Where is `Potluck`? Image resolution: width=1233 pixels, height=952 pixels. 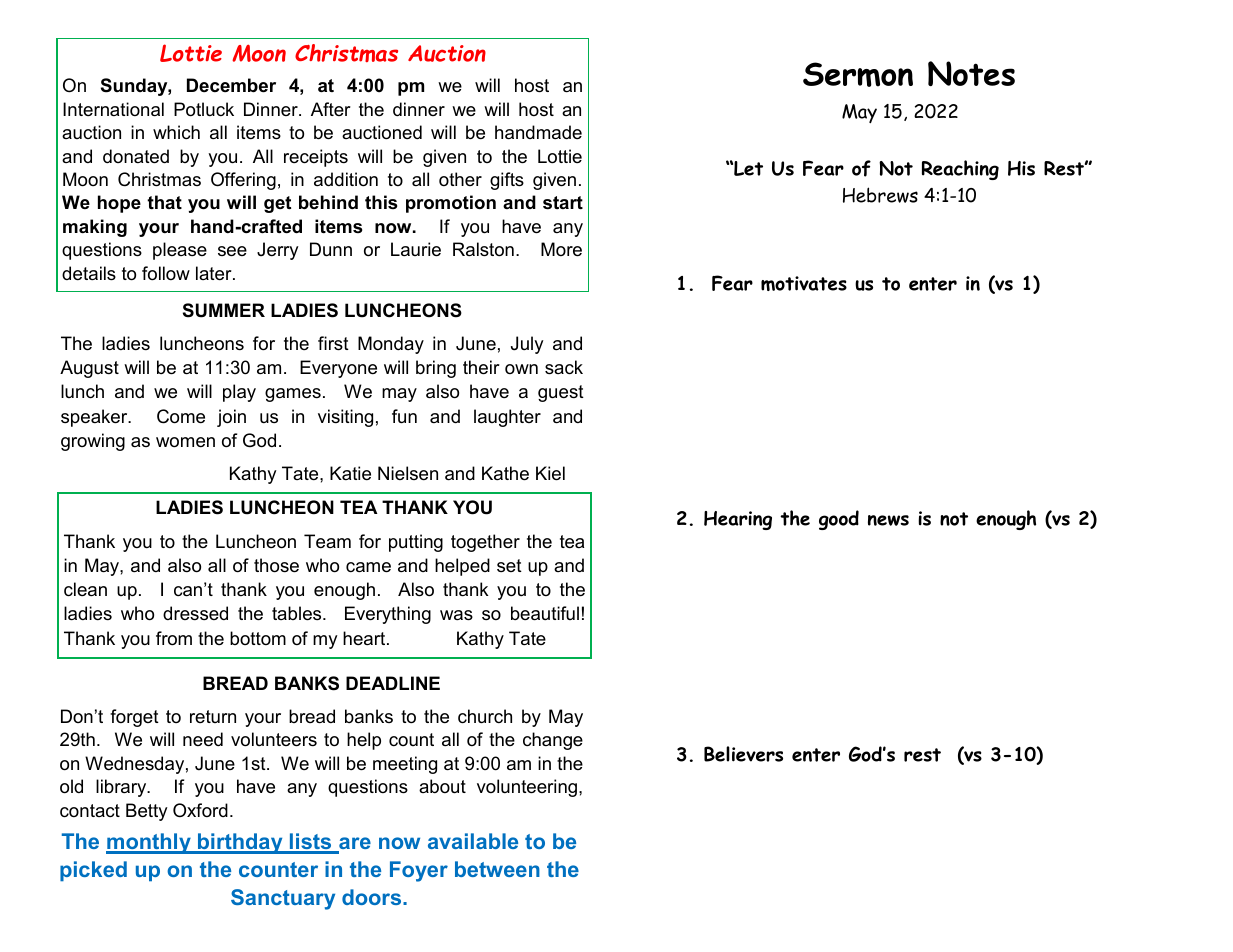
Potluck is located at coordinates (204, 109).
